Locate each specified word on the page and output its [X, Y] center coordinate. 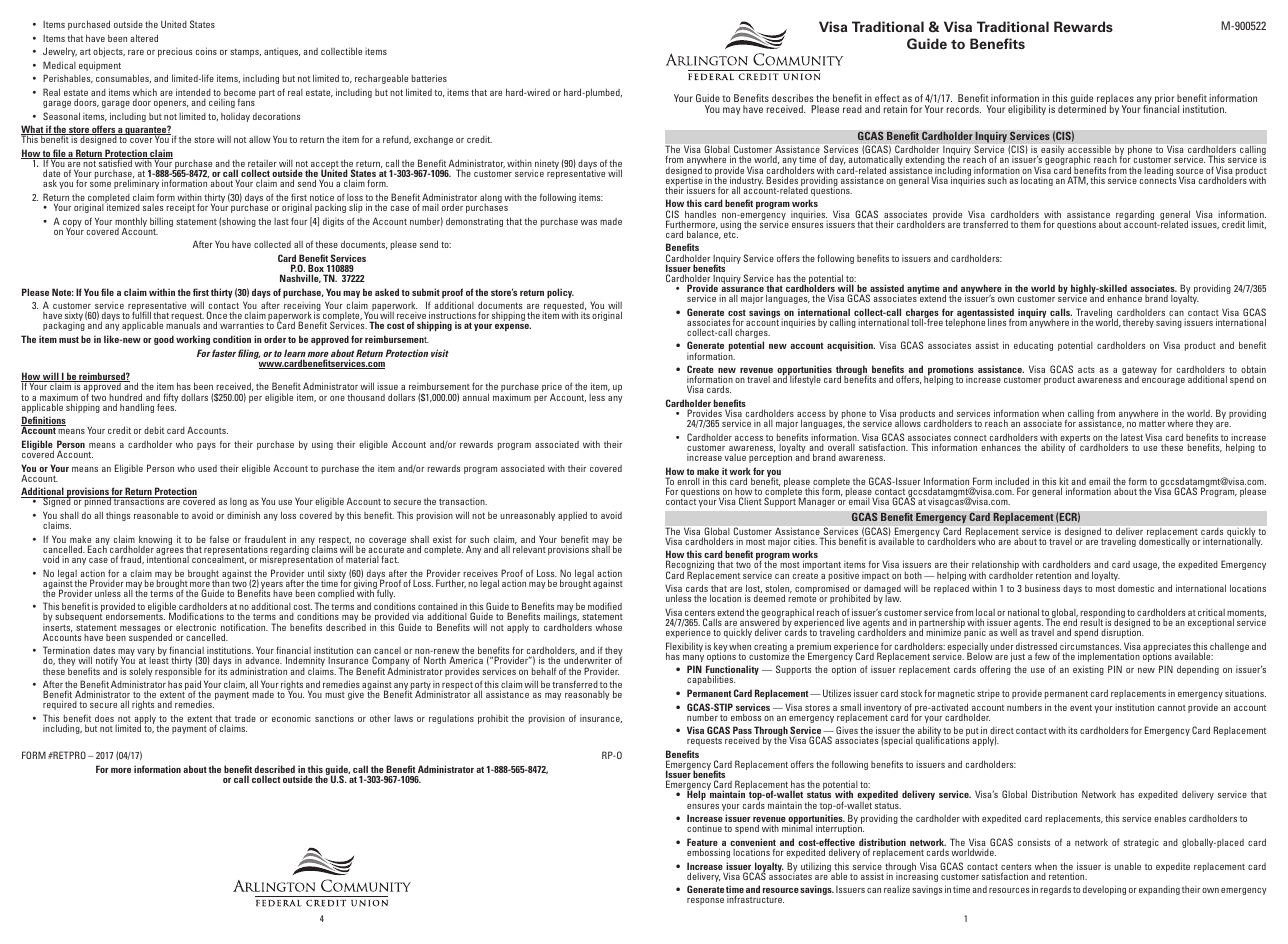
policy [560, 293]
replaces [1115, 100]
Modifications [196, 618]
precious [175, 52]
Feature [703, 843]
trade [245, 718]
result [1091, 623]
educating [1033, 346]
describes [792, 98]
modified [605, 606]
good [164, 340]
